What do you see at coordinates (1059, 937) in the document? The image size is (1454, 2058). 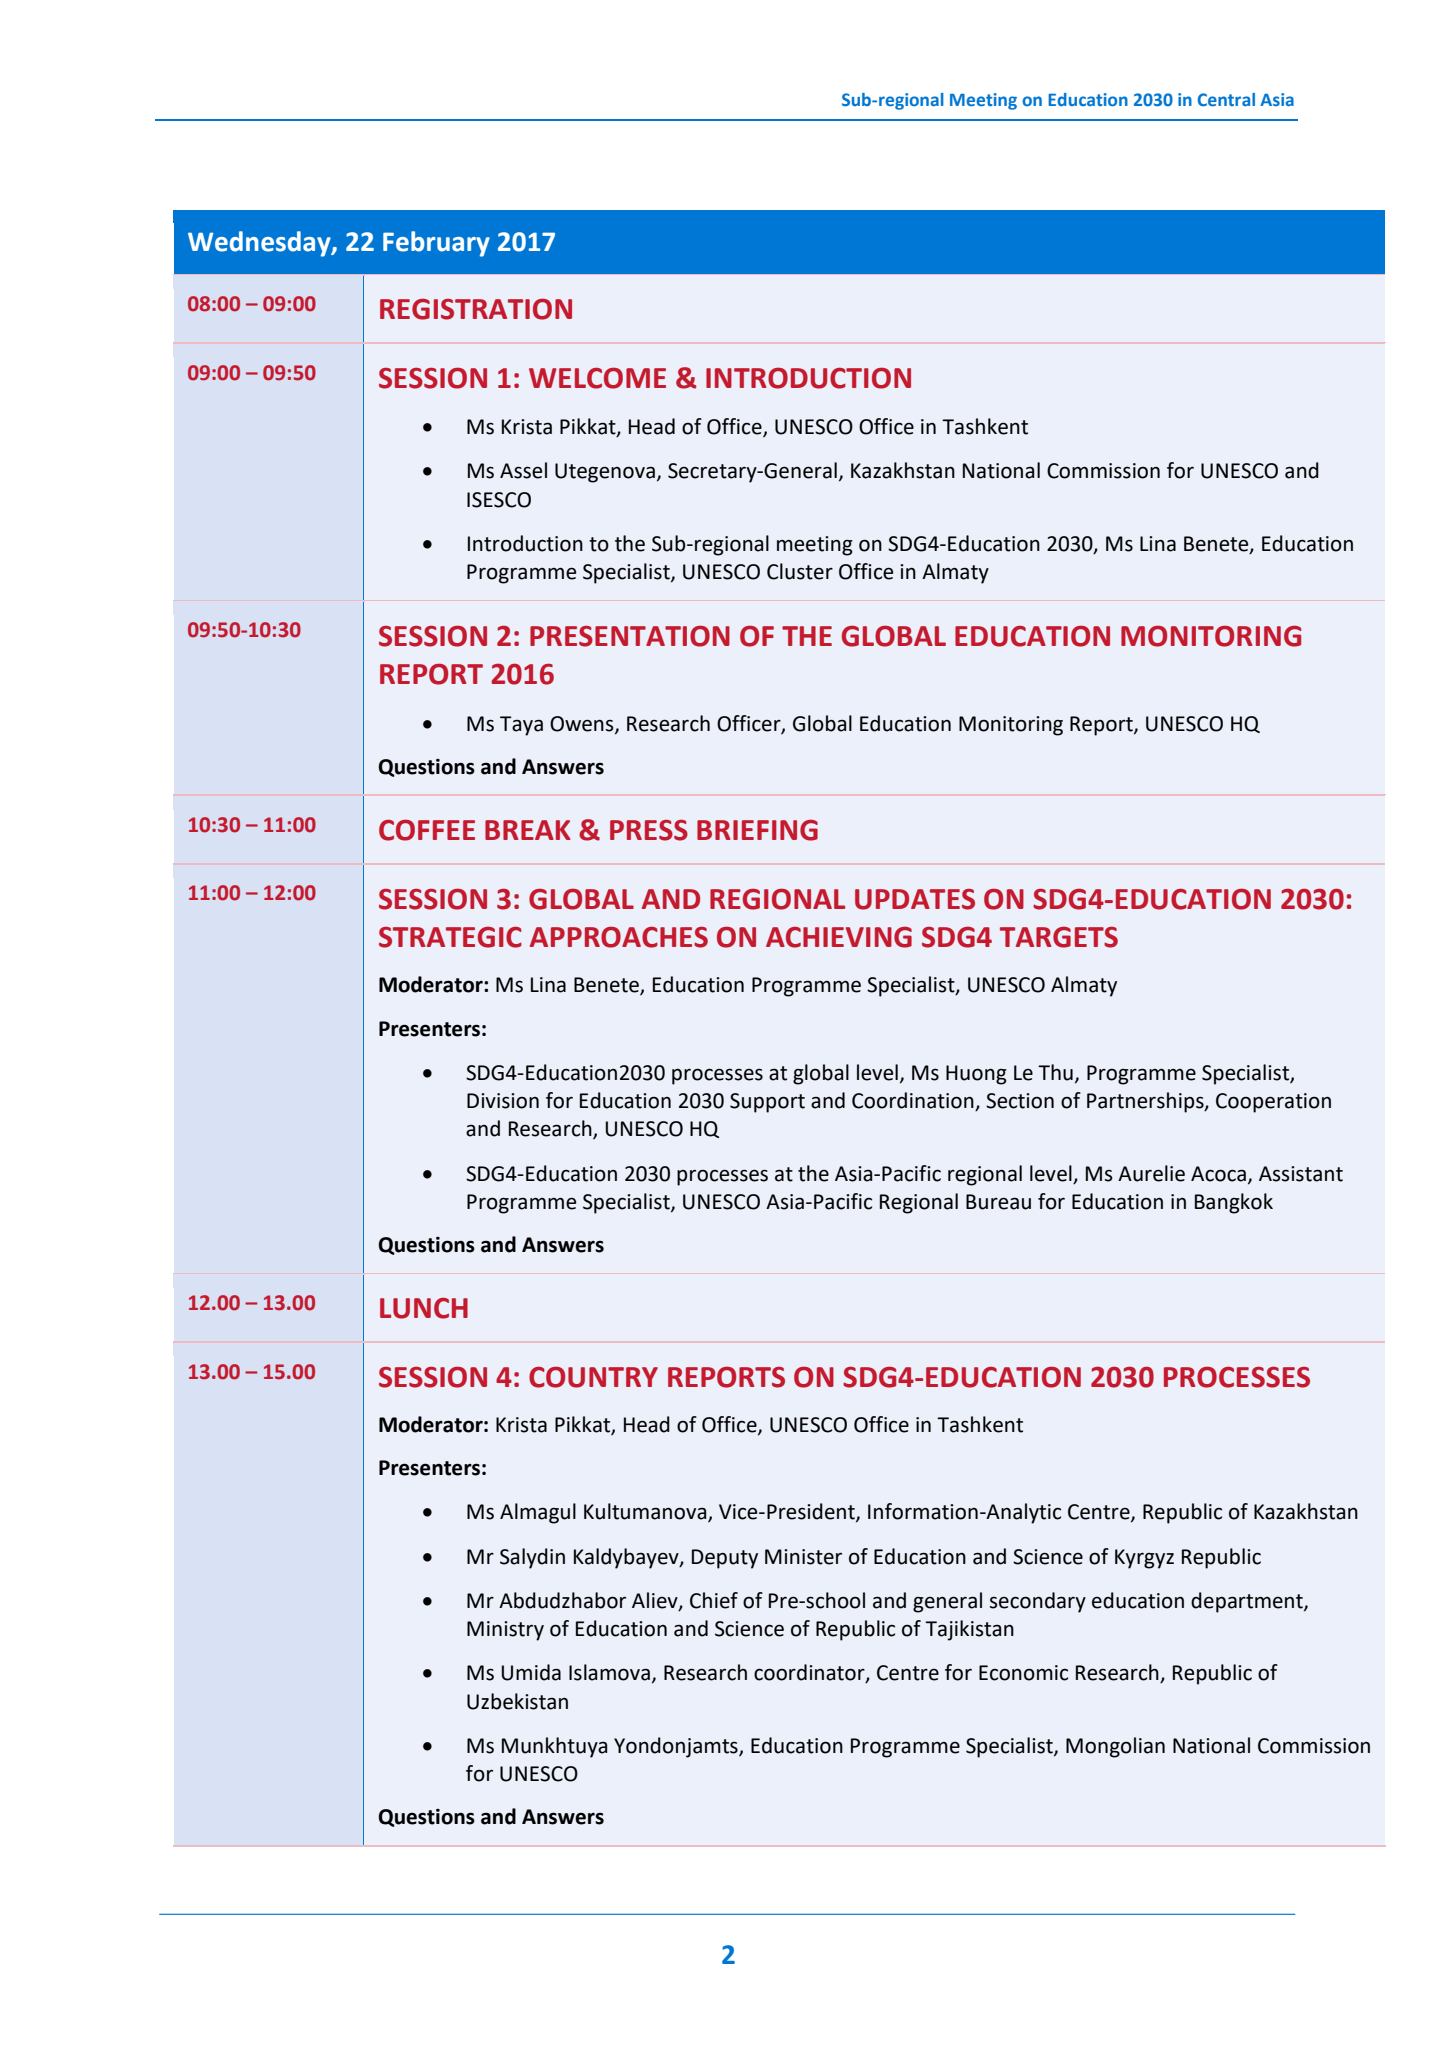 I see `TARGETS` at bounding box center [1059, 937].
